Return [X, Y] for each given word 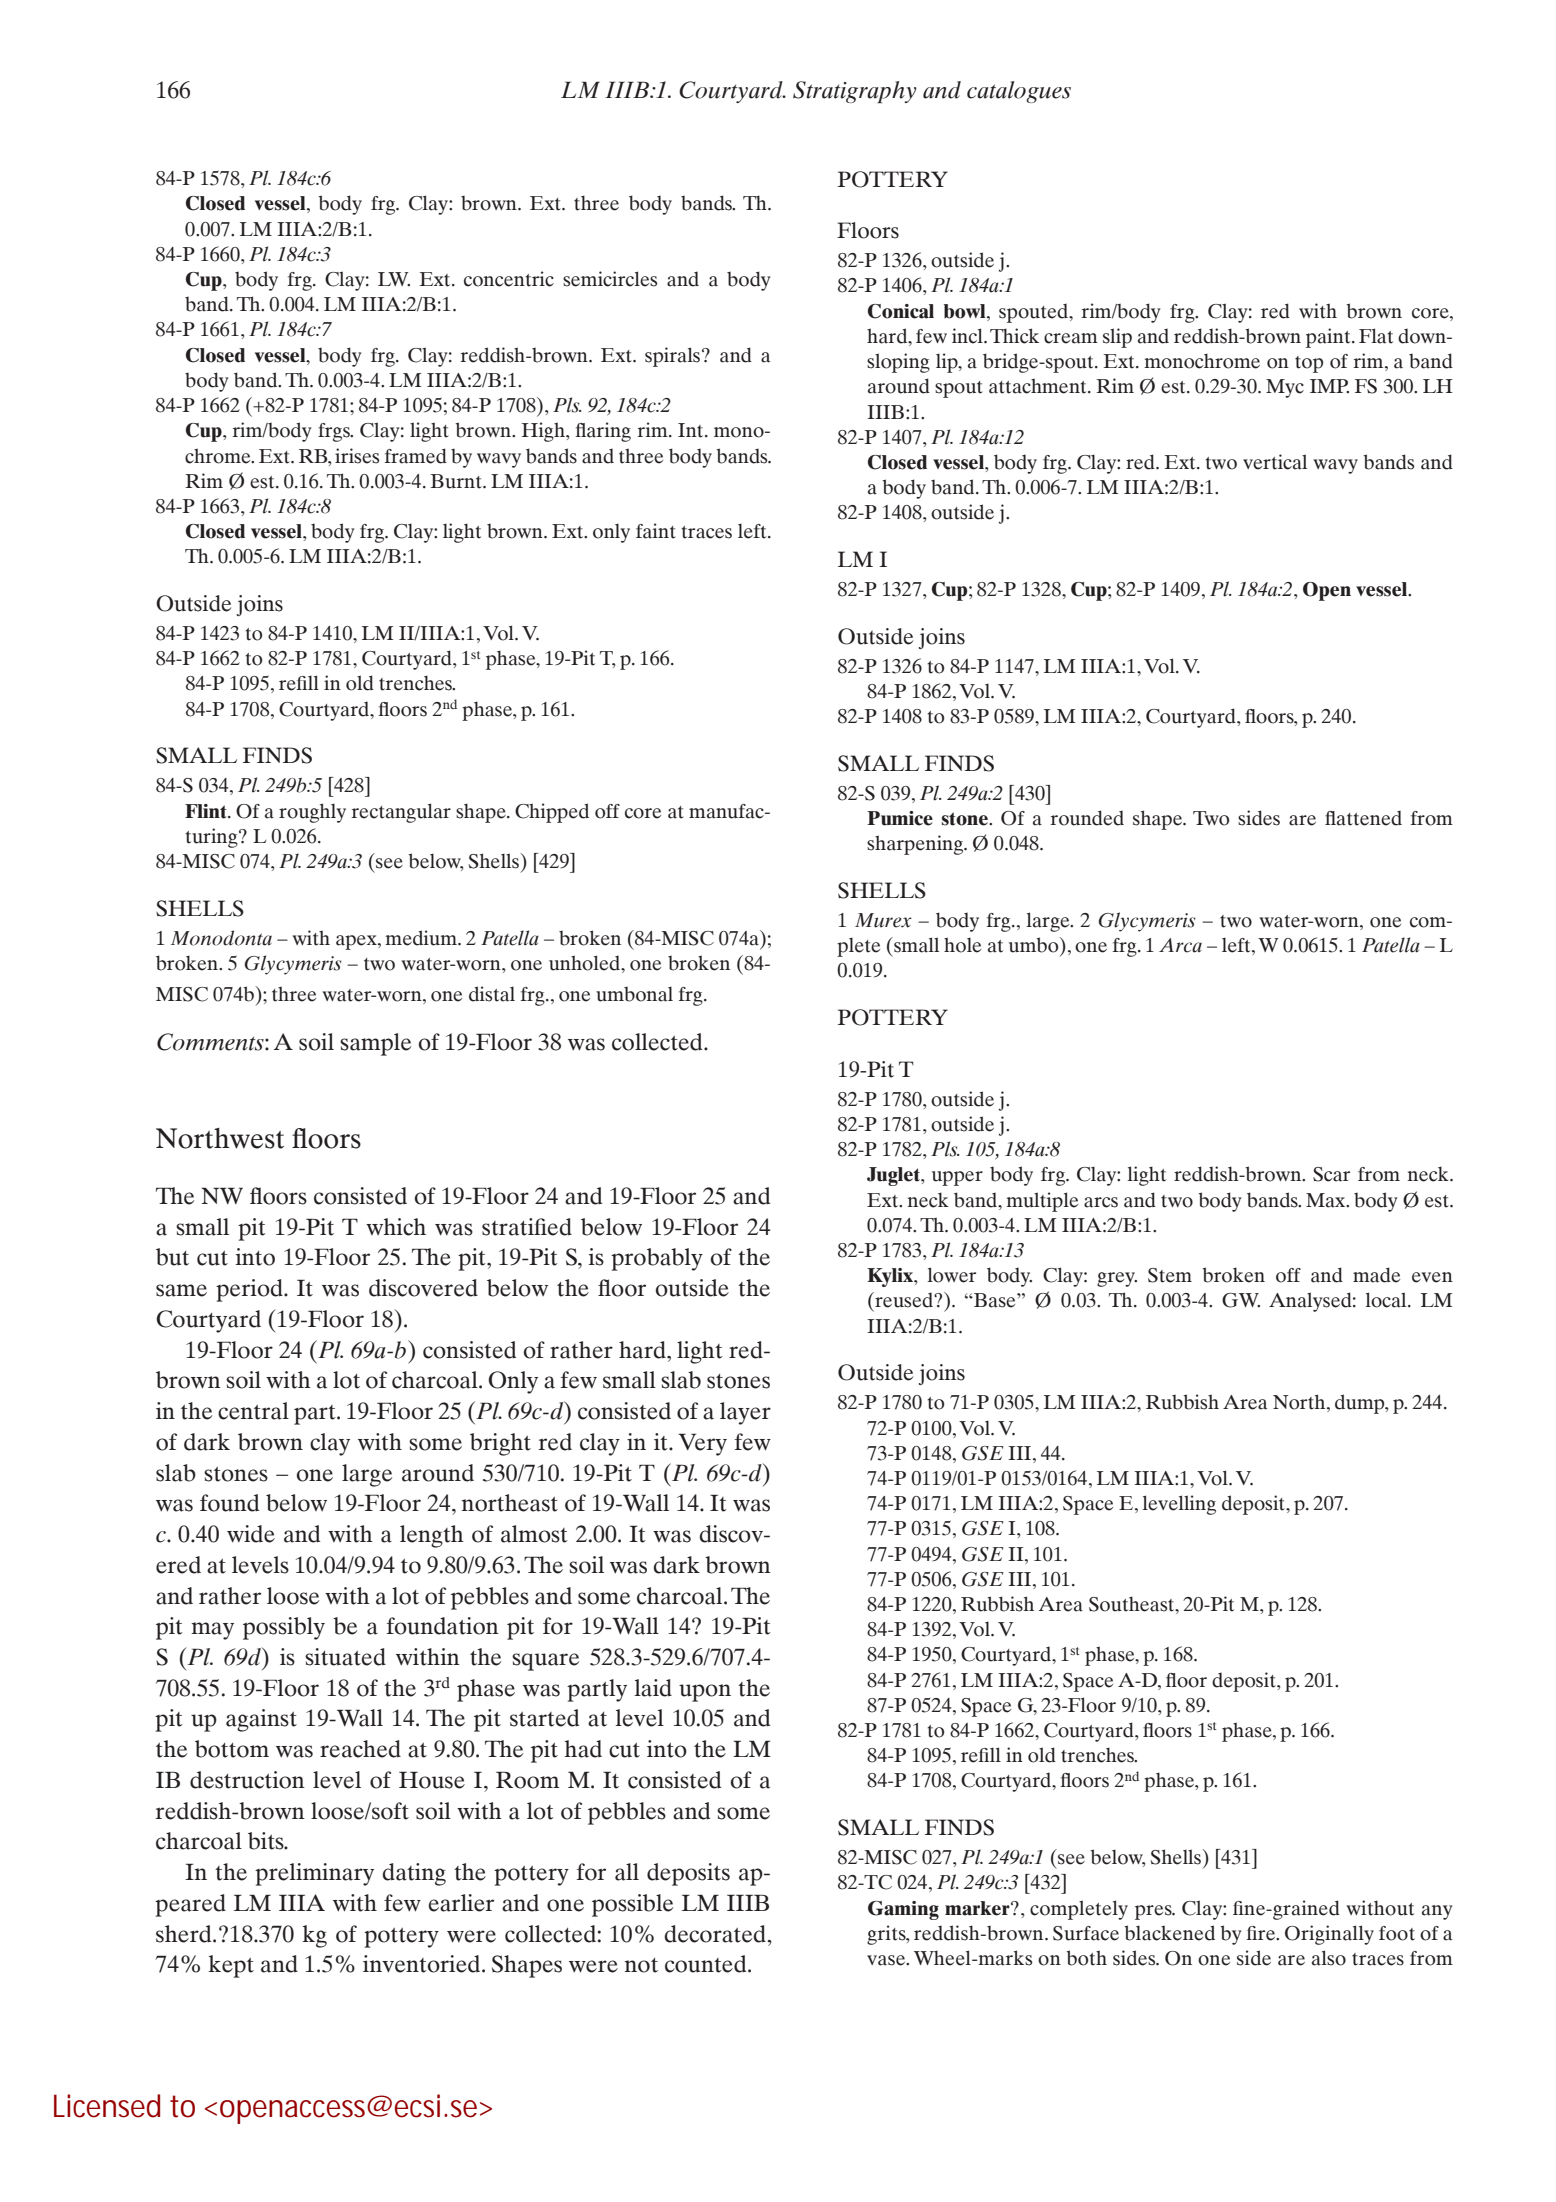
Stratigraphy [855, 92]
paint [1329, 338]
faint [656, 531]
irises [357, 456]
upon [705, 1693]
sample [375, 1044]
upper [957, 1178]
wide [251, 1534]
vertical [1275, 462]
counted [707, 1964]
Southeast [1133, 1605]
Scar [1331, 1174]
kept [231, 1966]
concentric [509, 279]
